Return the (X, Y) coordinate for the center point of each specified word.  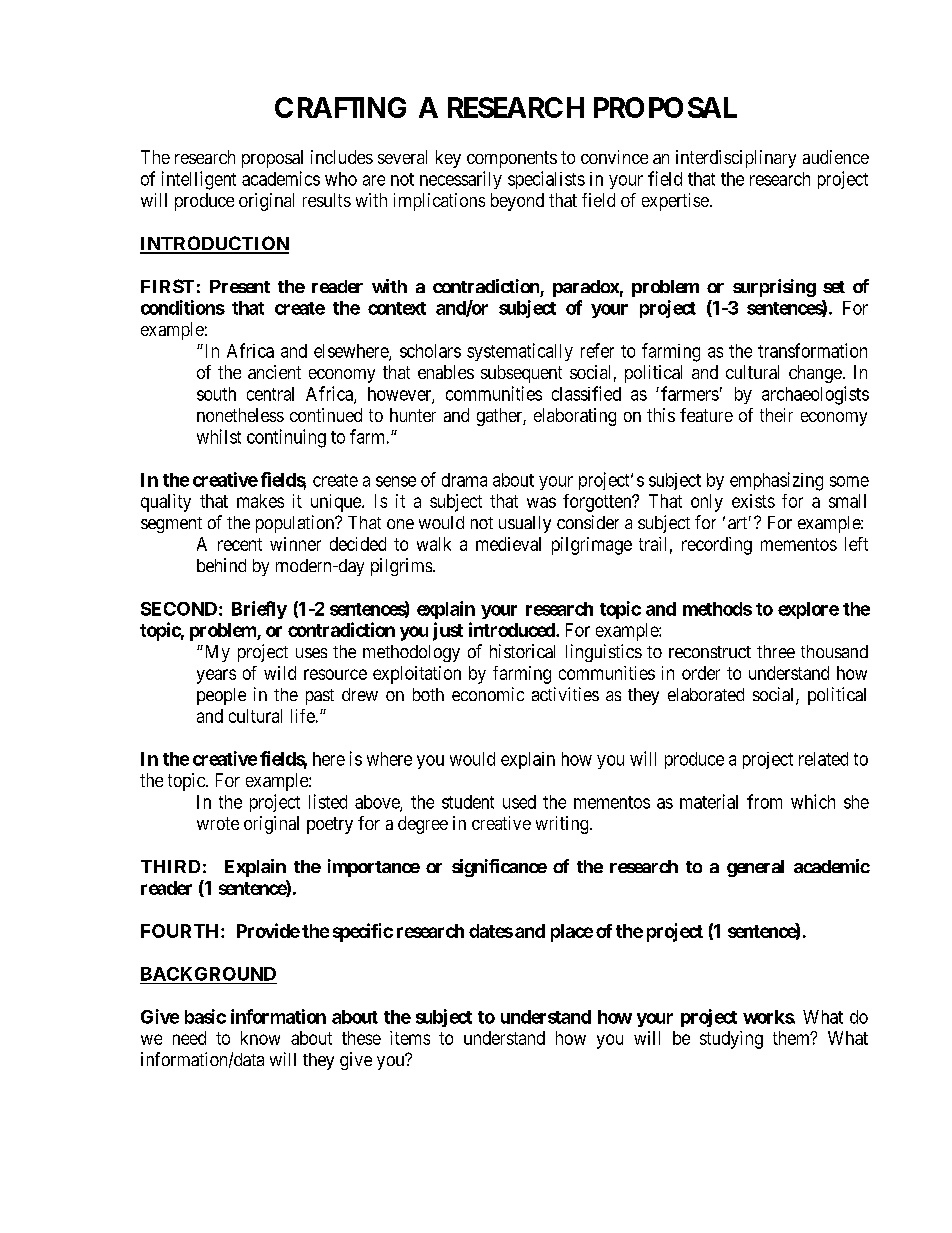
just (448, 631)
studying (731, 1040)
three (776, 651)
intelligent (199, 180)
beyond (517, 202)
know (260, 1038)
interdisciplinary (736, 159)
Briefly (259, 610)
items (410, 1038)
